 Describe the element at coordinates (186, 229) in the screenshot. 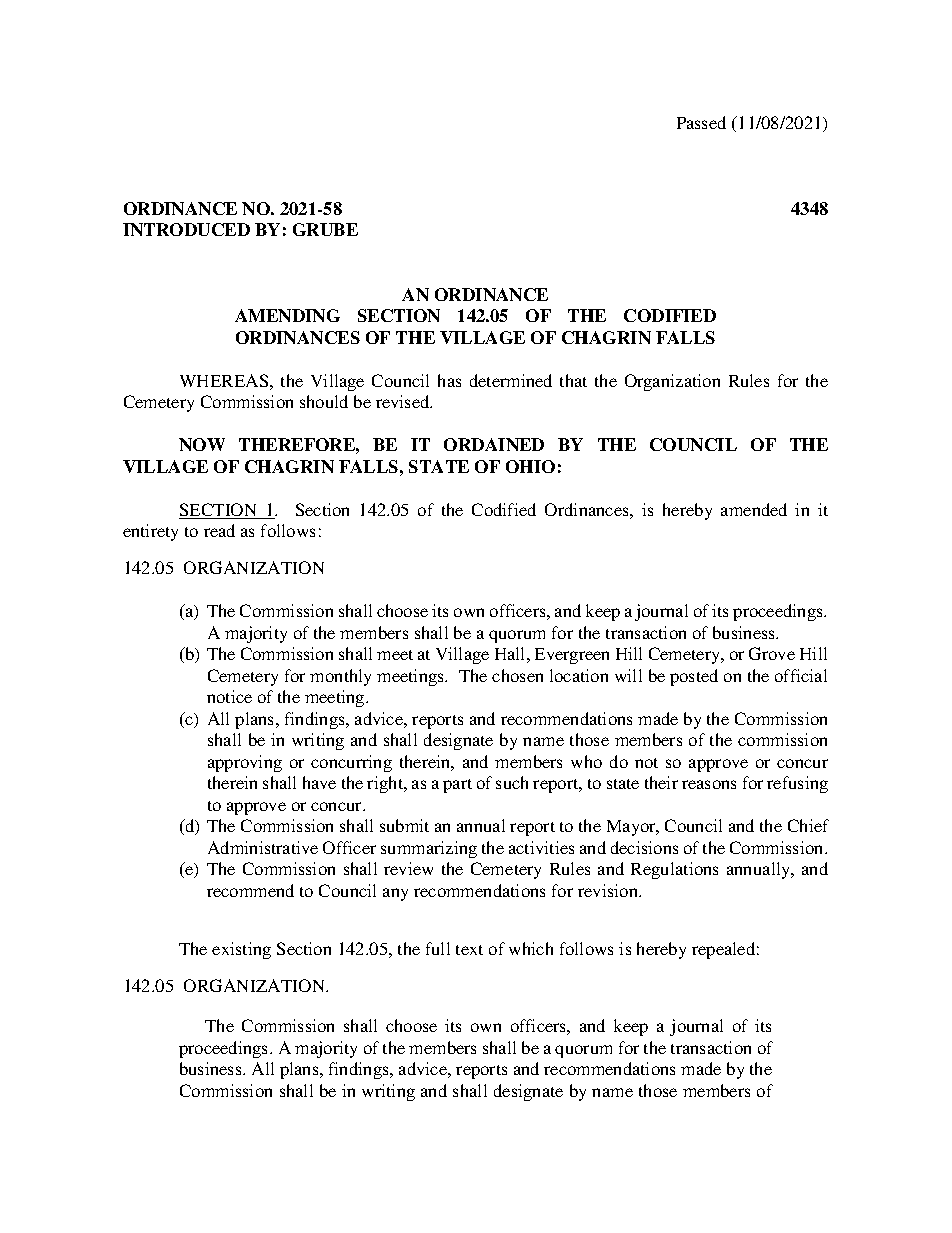

I see `INTRODUCED` at that location.
